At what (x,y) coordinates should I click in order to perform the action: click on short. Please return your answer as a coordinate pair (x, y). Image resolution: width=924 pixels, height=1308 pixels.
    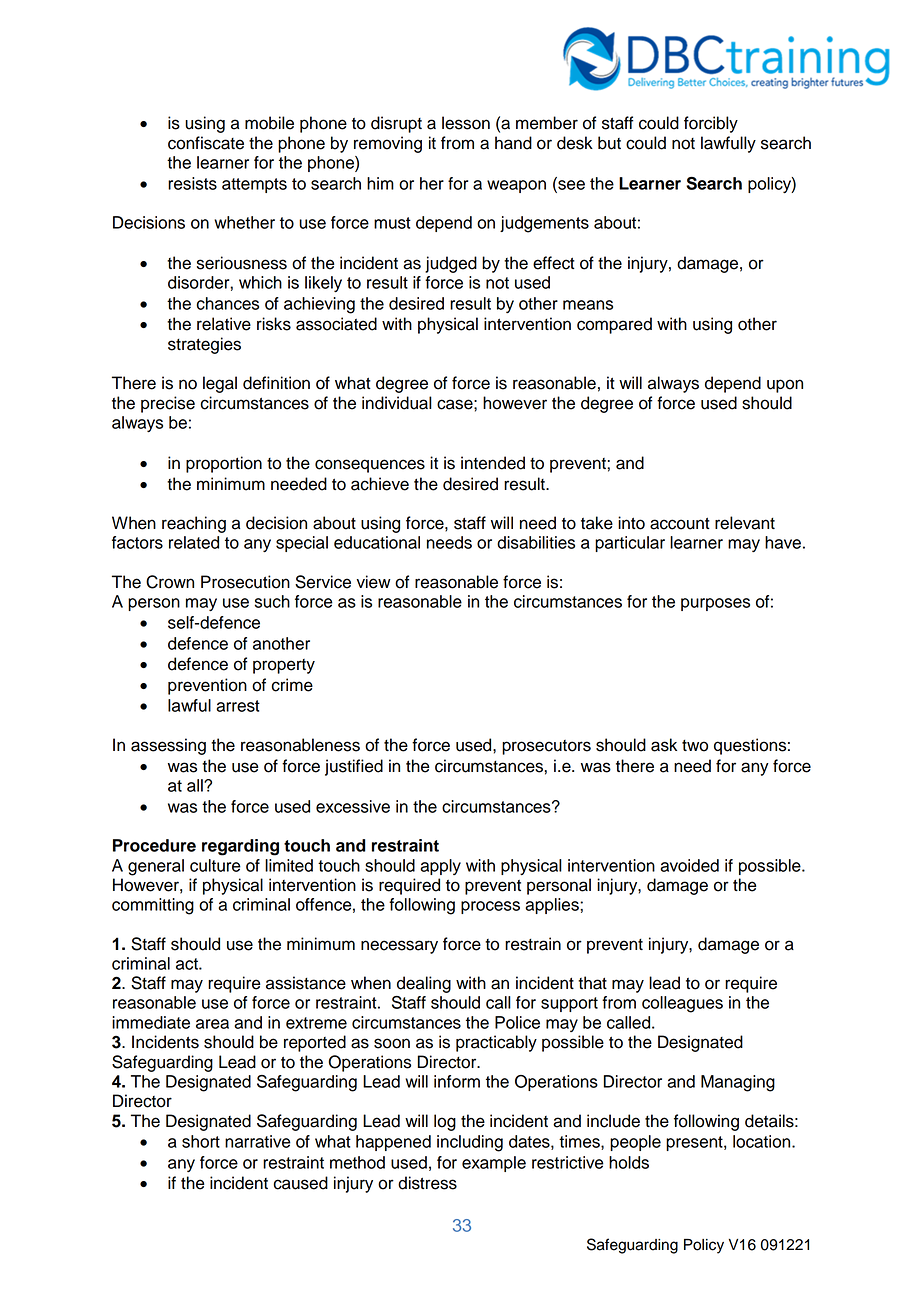
    Looking at the image, I should click on (201, 1141).
